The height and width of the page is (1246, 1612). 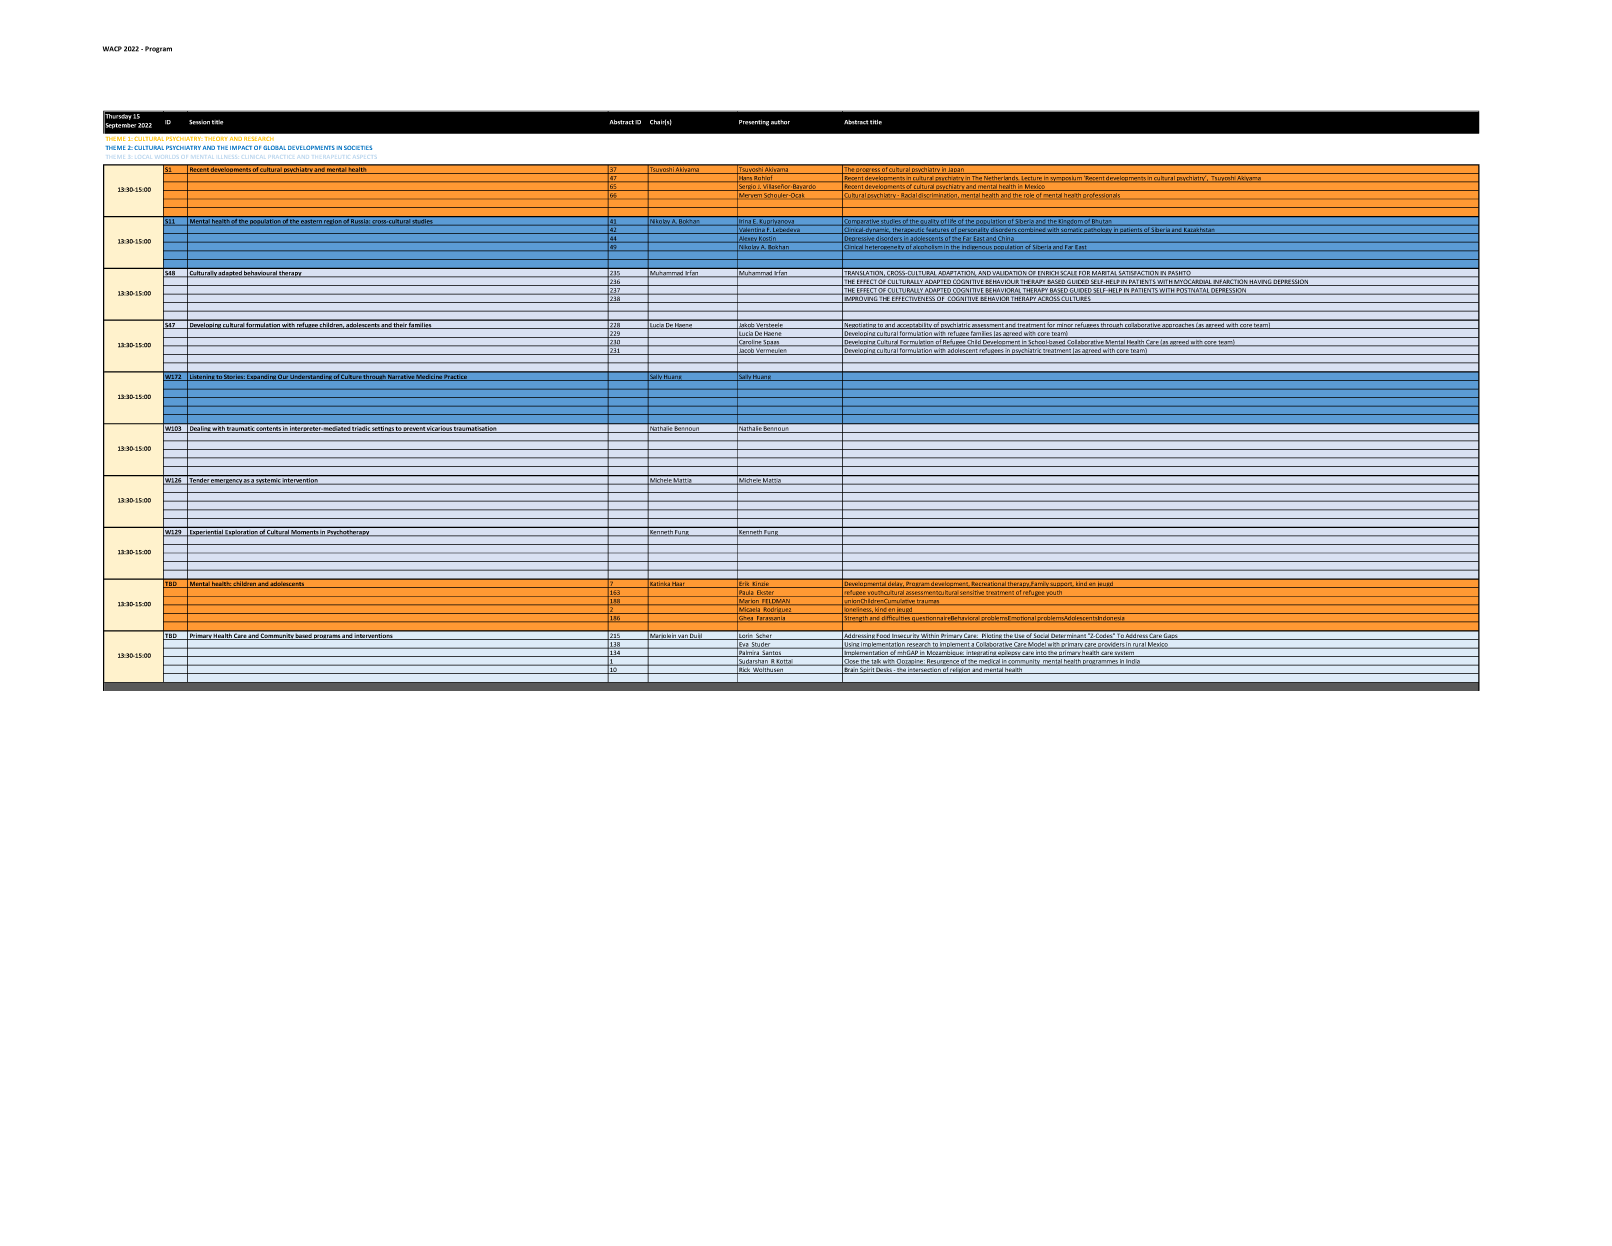 I want to click on author, so click(x=780, y=122).
